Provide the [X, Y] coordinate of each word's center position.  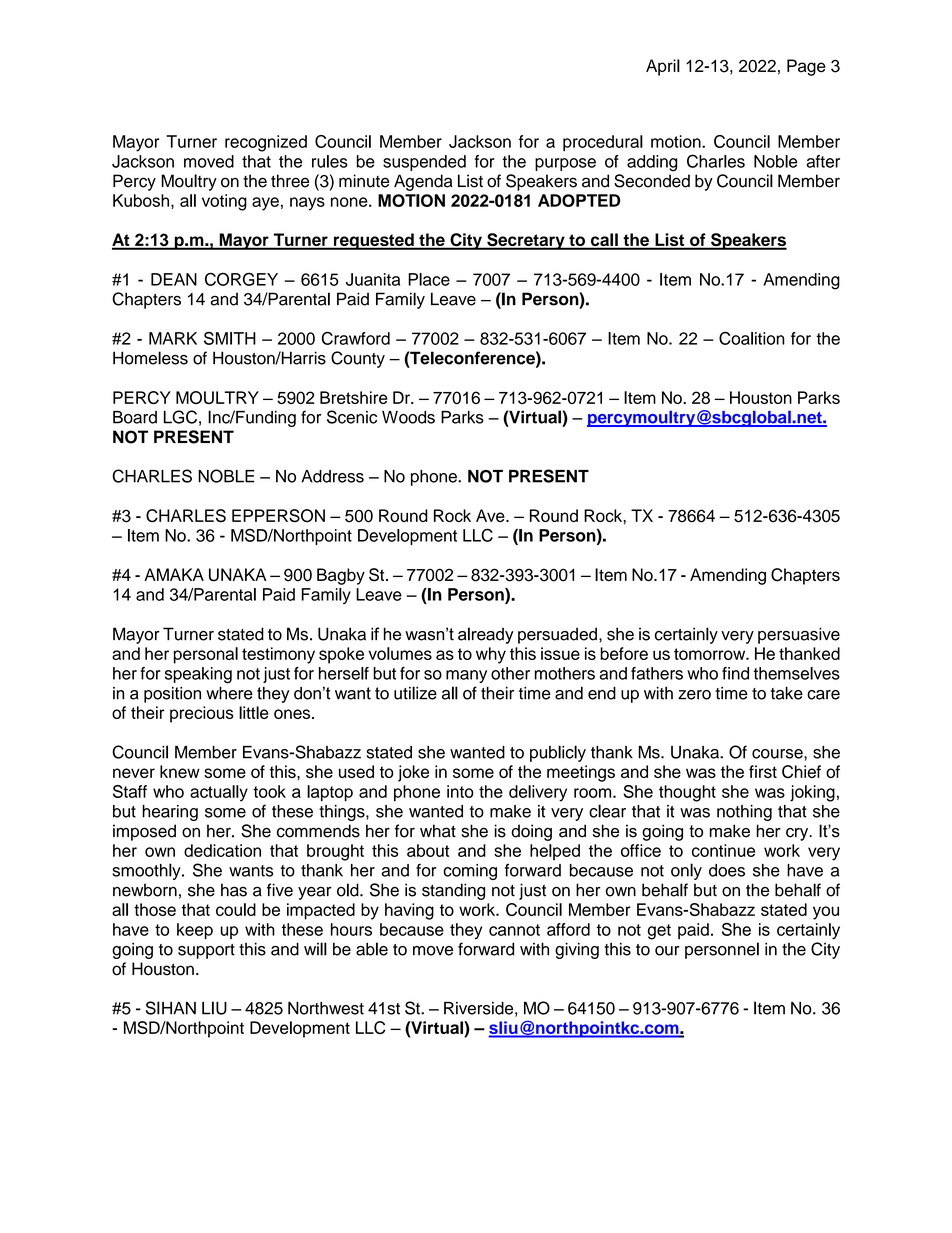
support [206, 951]
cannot [514, 930]
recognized [266, 143]
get [659, 932]
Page [806, 67]
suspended [424, 163]
